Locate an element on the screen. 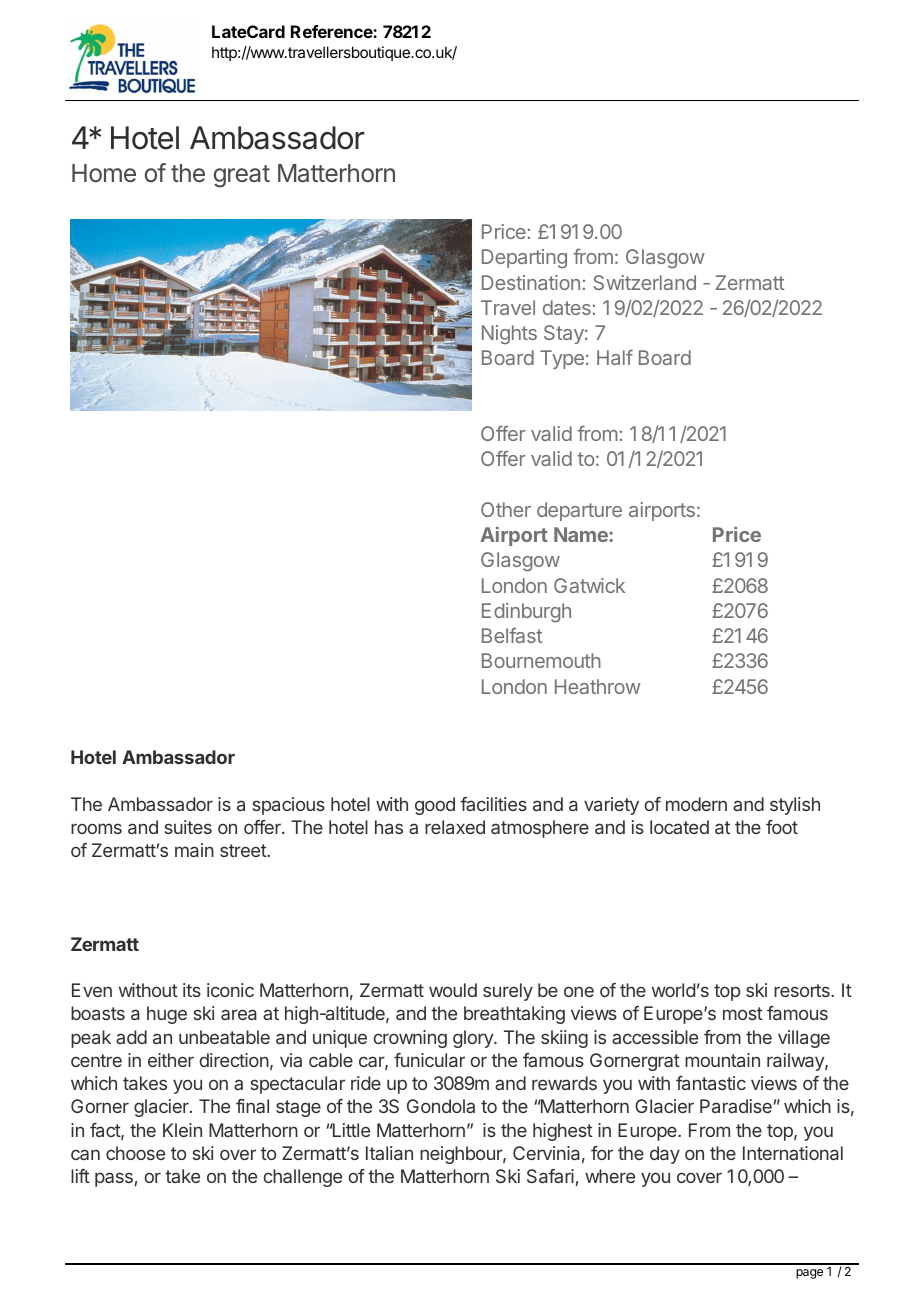 Image resolution: width=924 pixels, height=1308 pixels. main is located at coordinates (194, 850).
